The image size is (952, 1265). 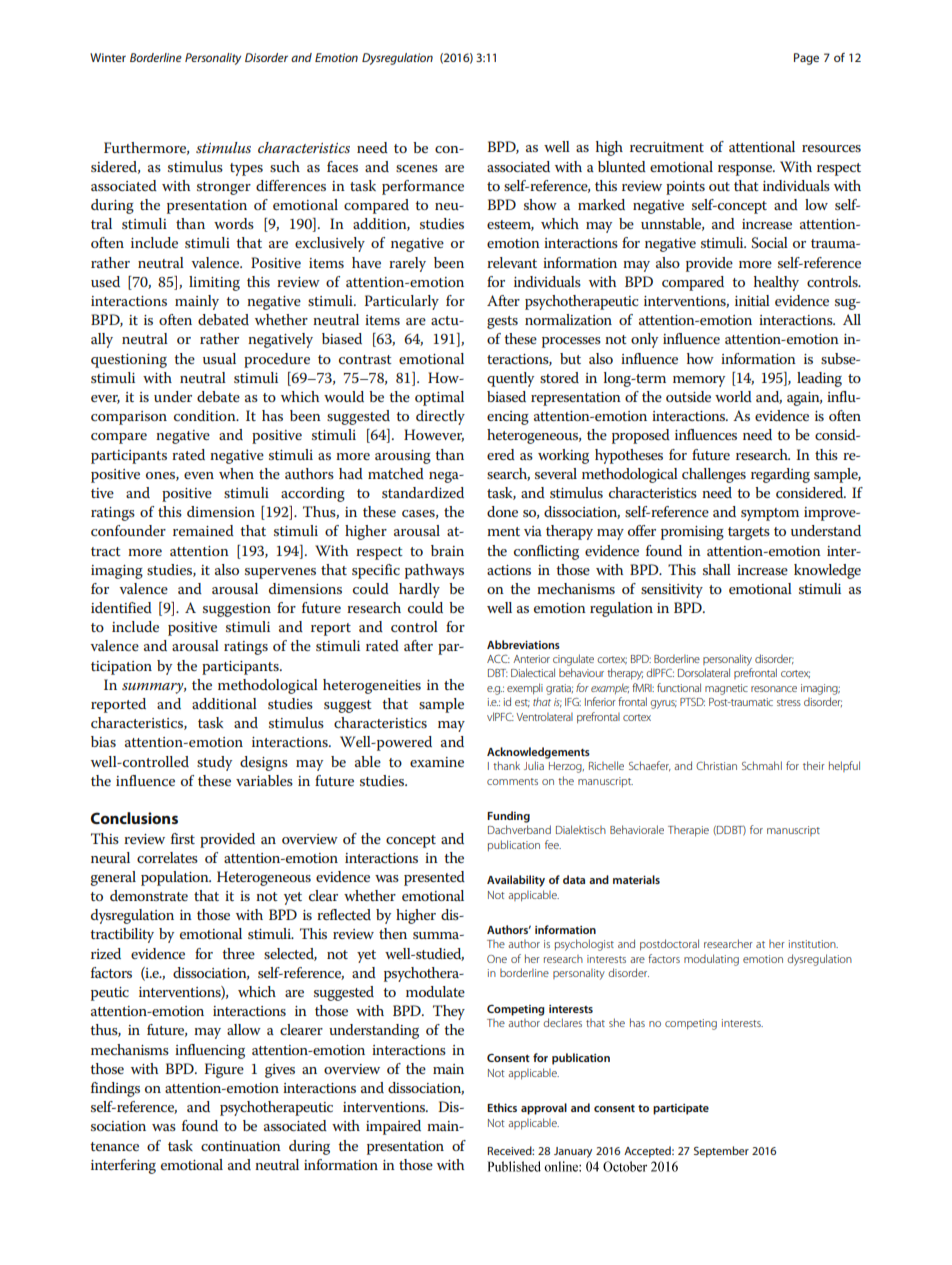 I want to click on Page, so click(x=806, y=59).
